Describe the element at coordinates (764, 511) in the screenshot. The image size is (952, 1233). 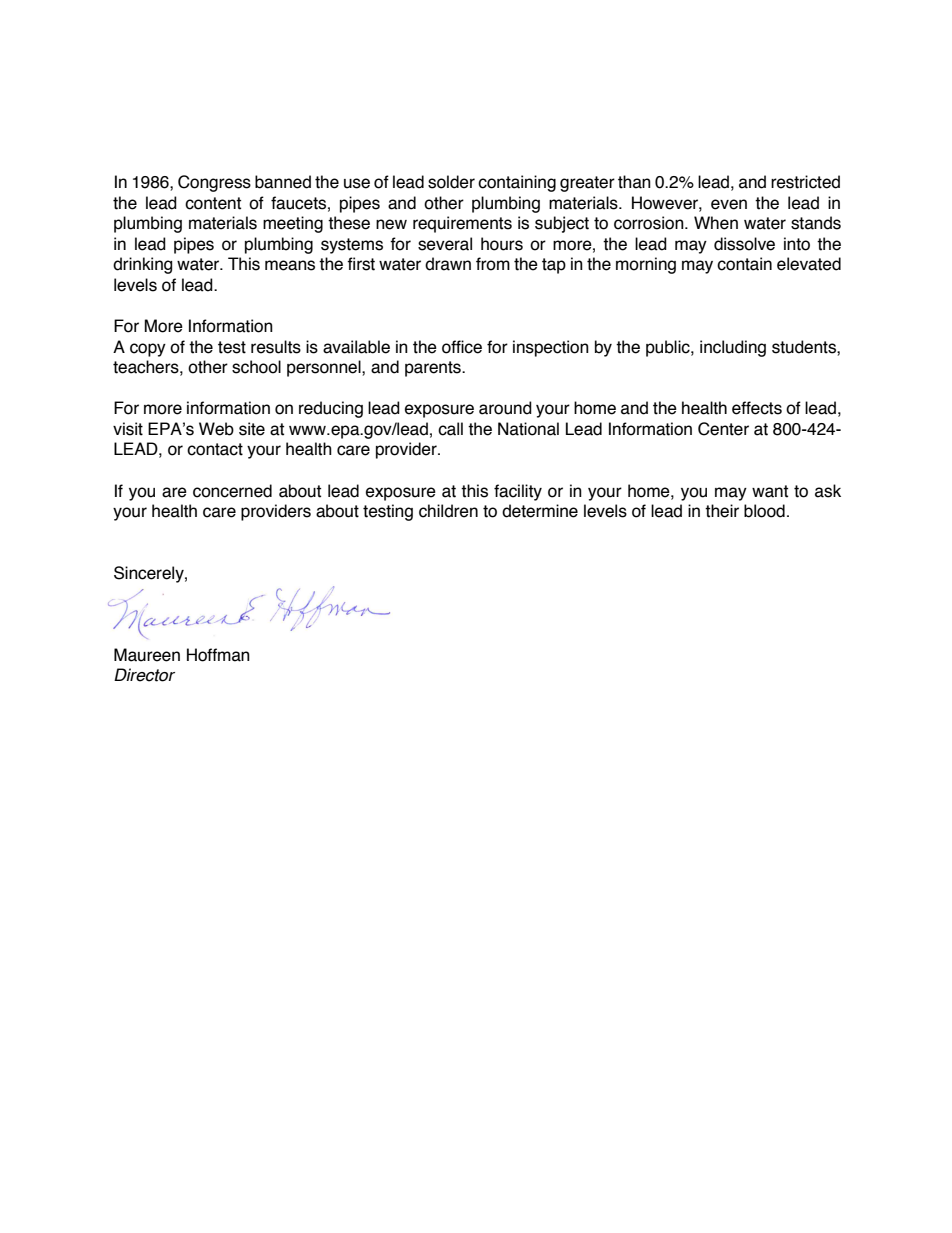
I see `blood` at that location.
